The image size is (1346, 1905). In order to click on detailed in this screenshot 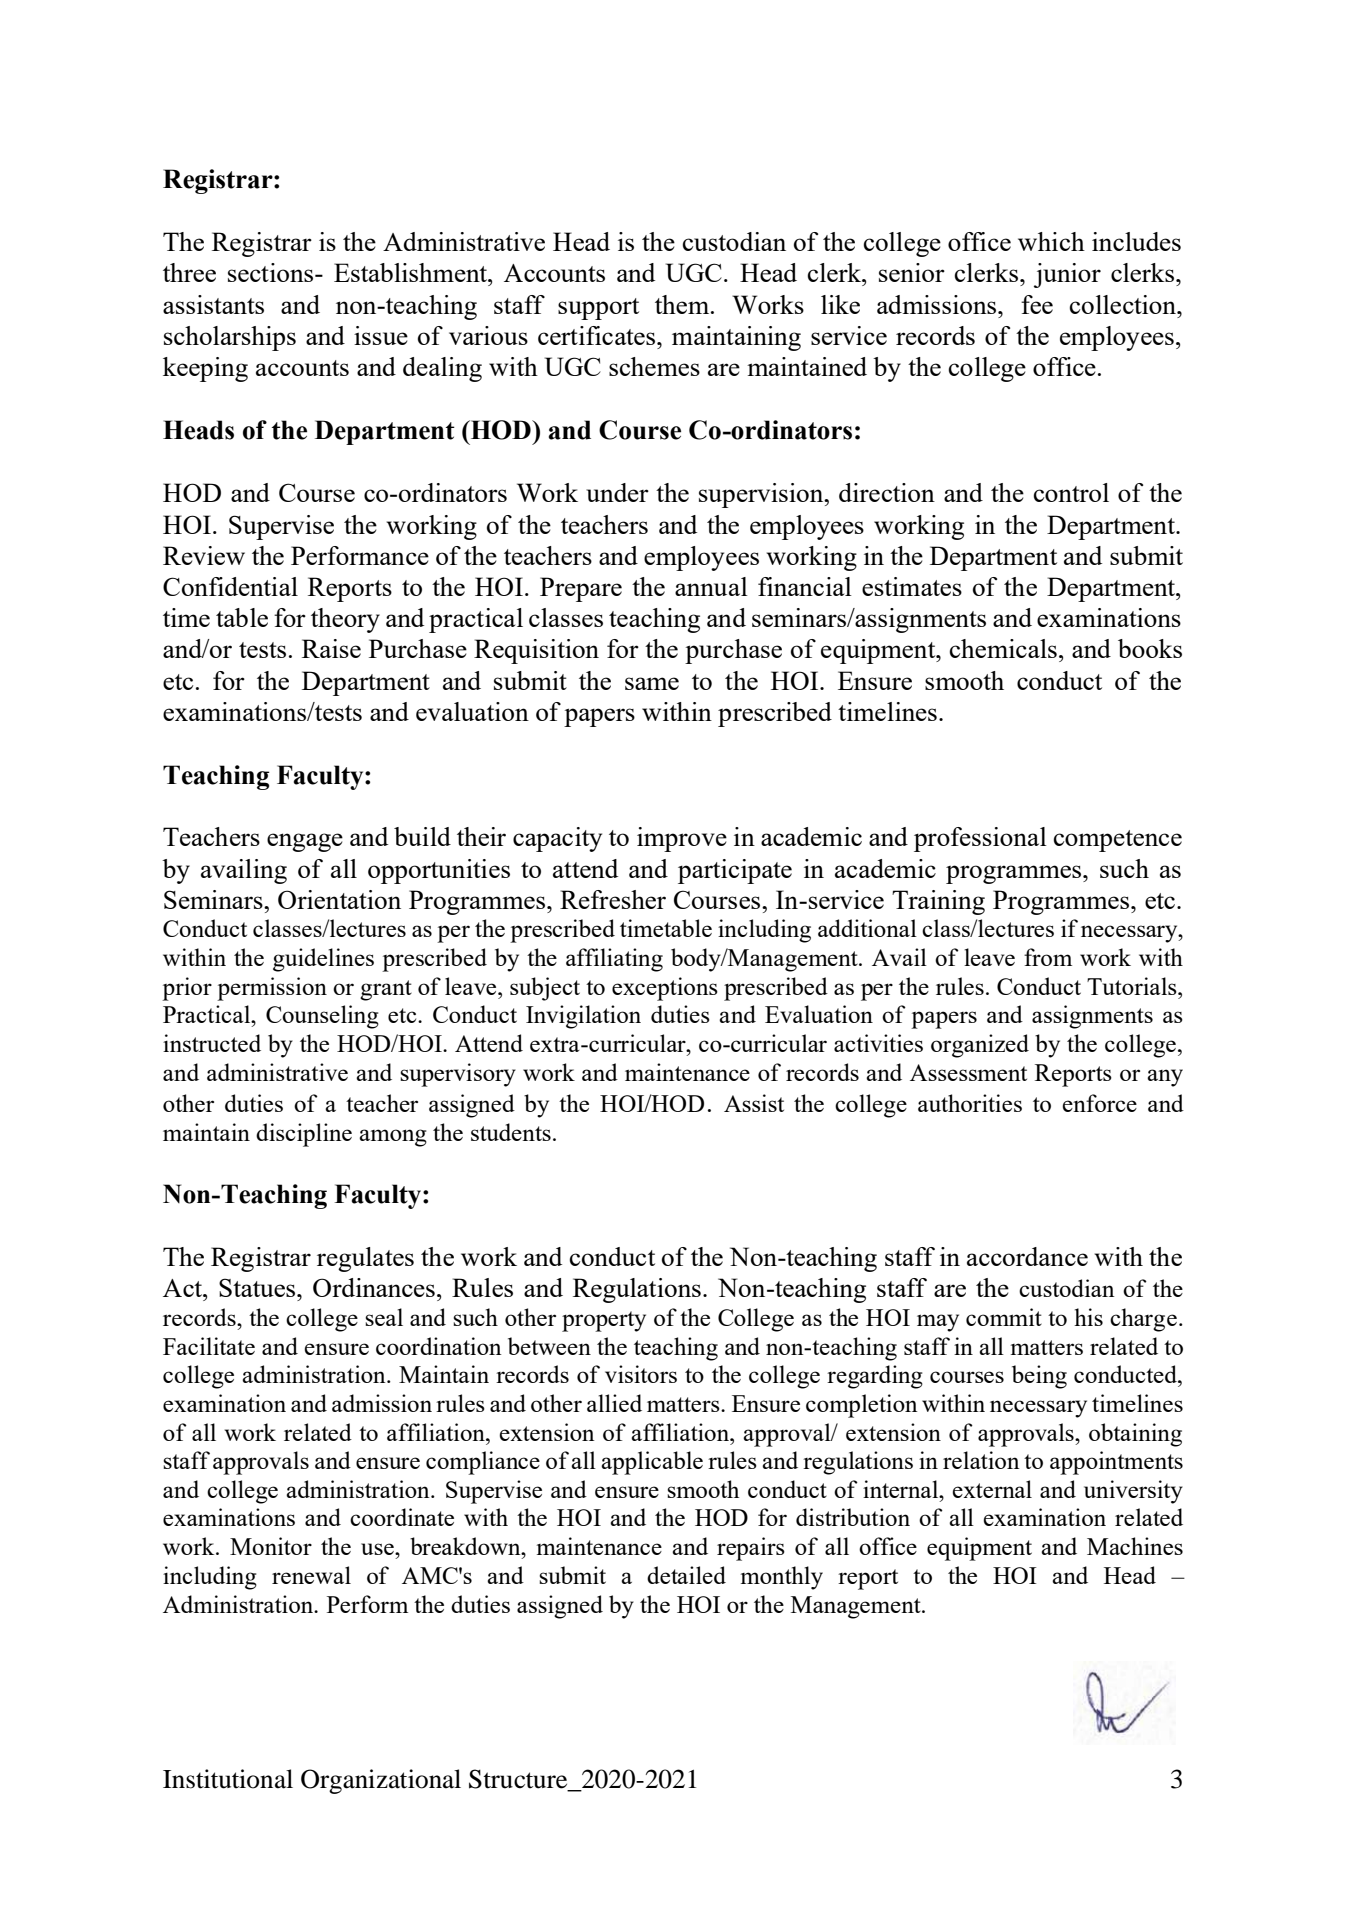, I will do `click(686, 1575)`.
